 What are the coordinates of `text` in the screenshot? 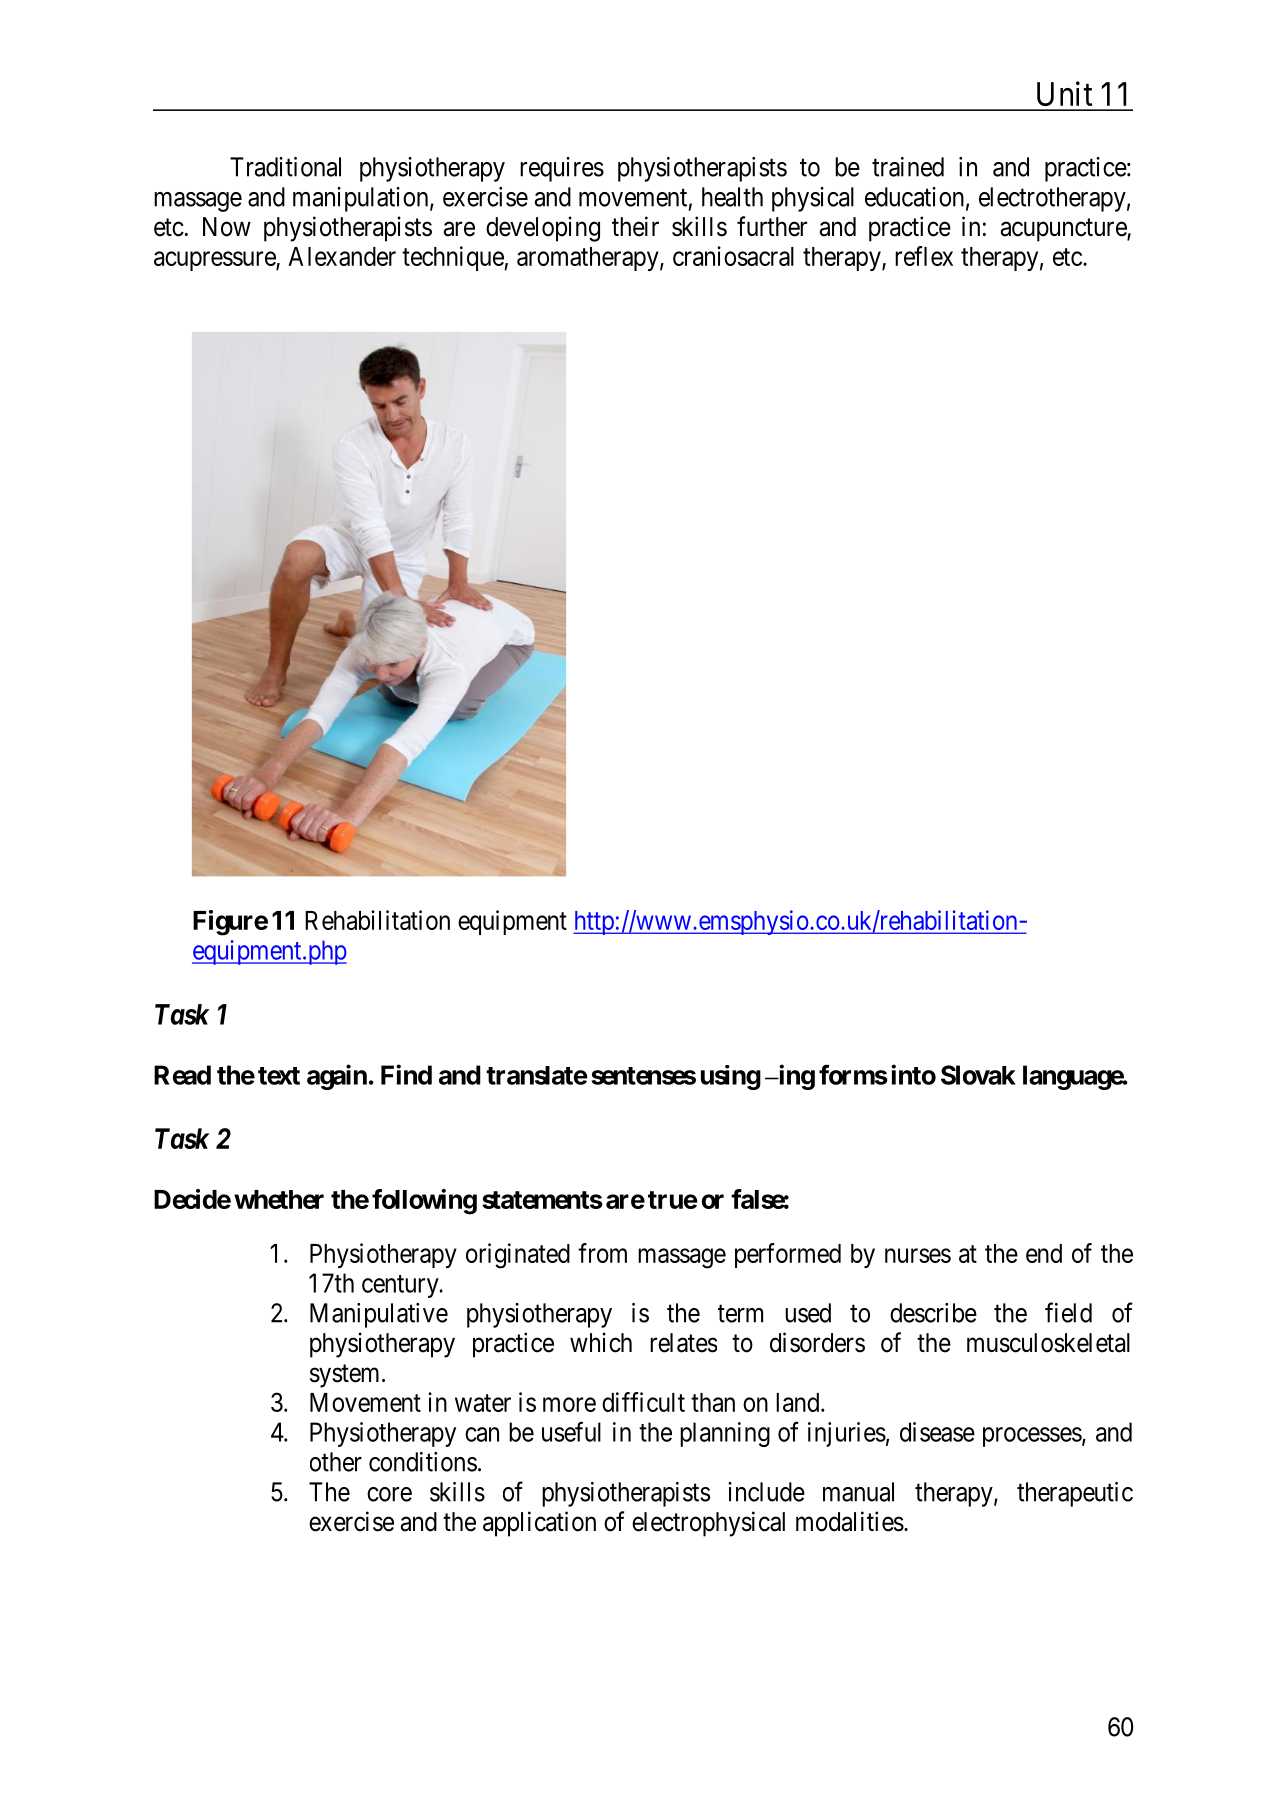 It's located at (279, 1076).
